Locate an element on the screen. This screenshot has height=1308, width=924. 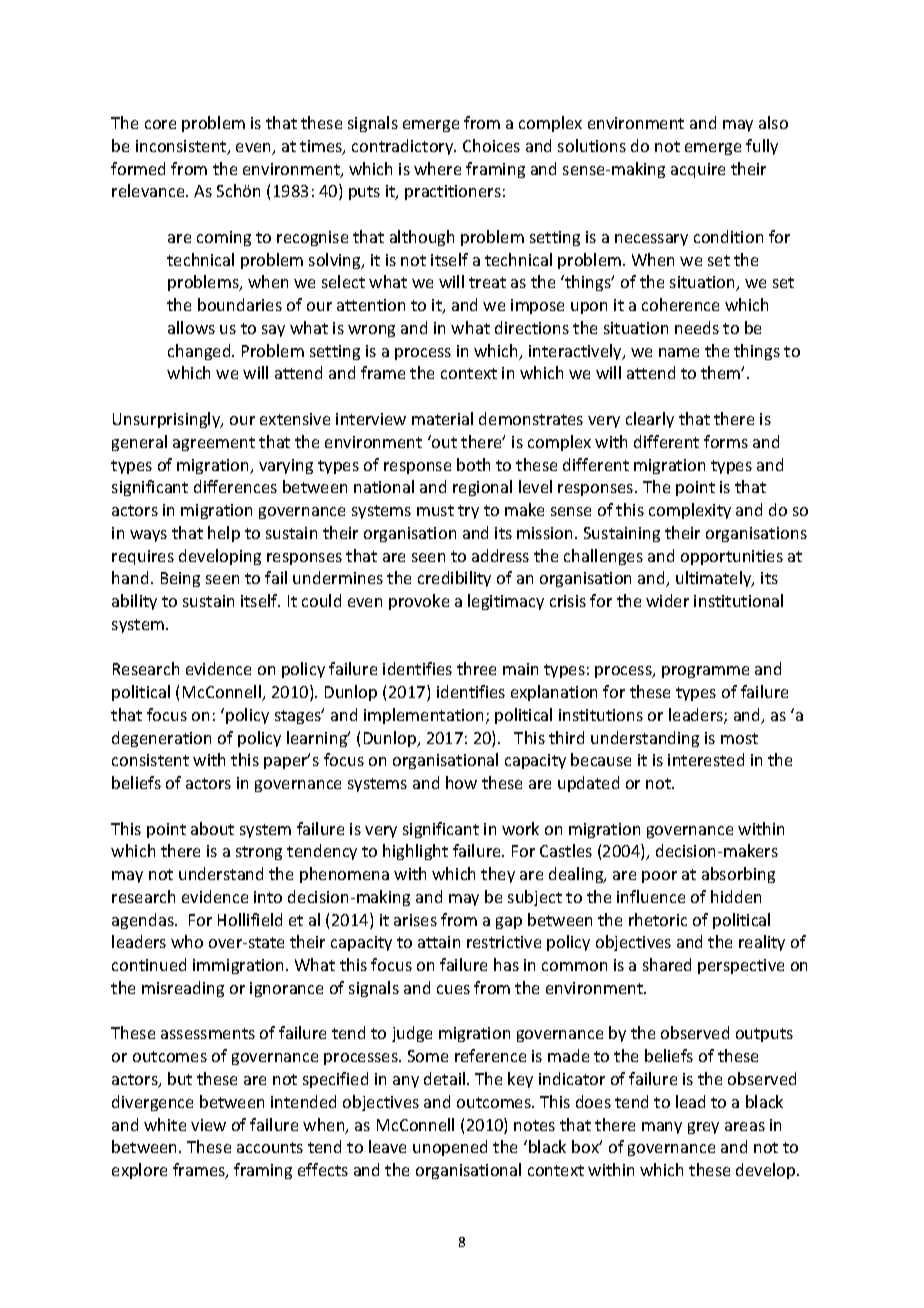
core is located at coordinates (160, 124).
